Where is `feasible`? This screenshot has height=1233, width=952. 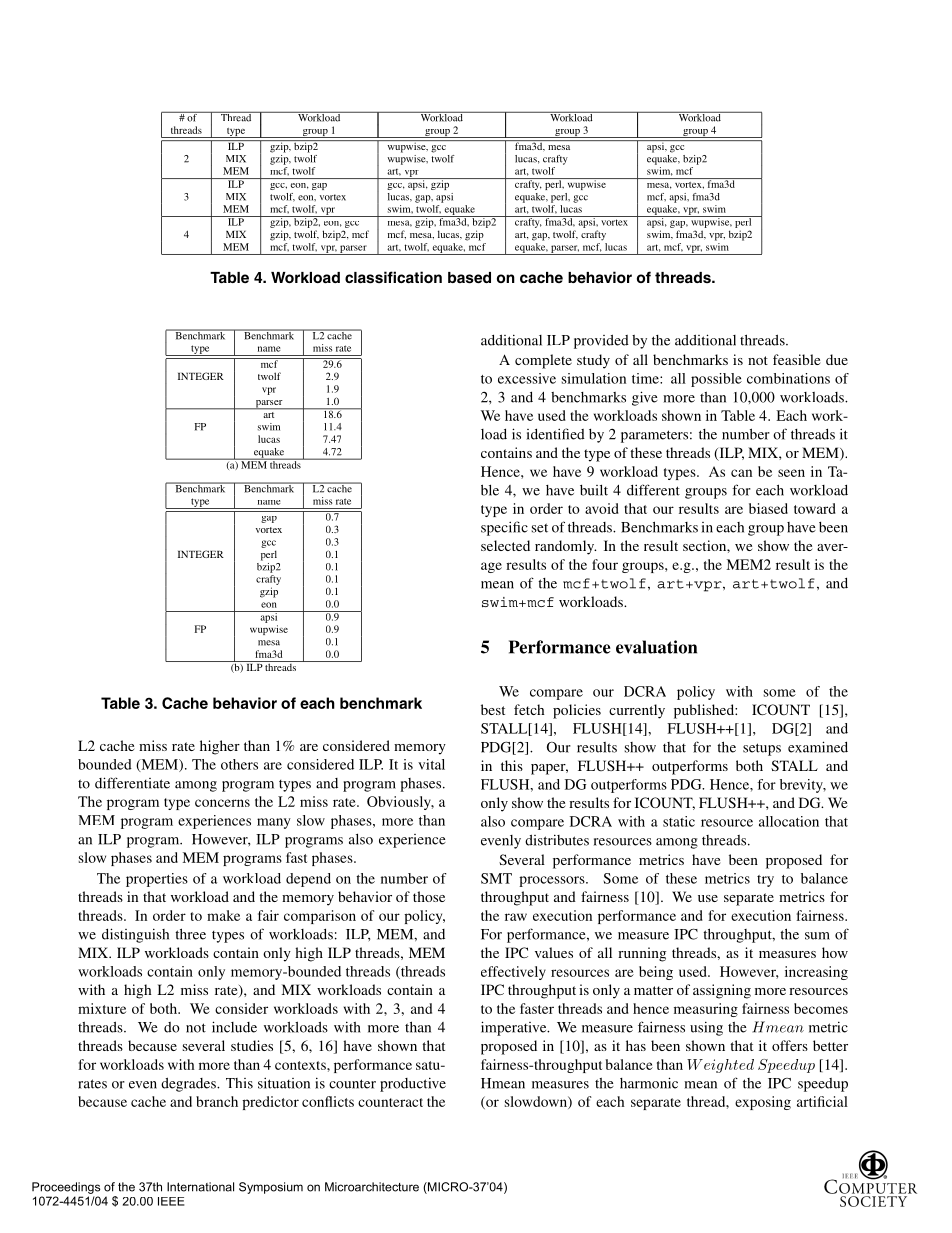
feasible is located at coordinates (797, 359).
